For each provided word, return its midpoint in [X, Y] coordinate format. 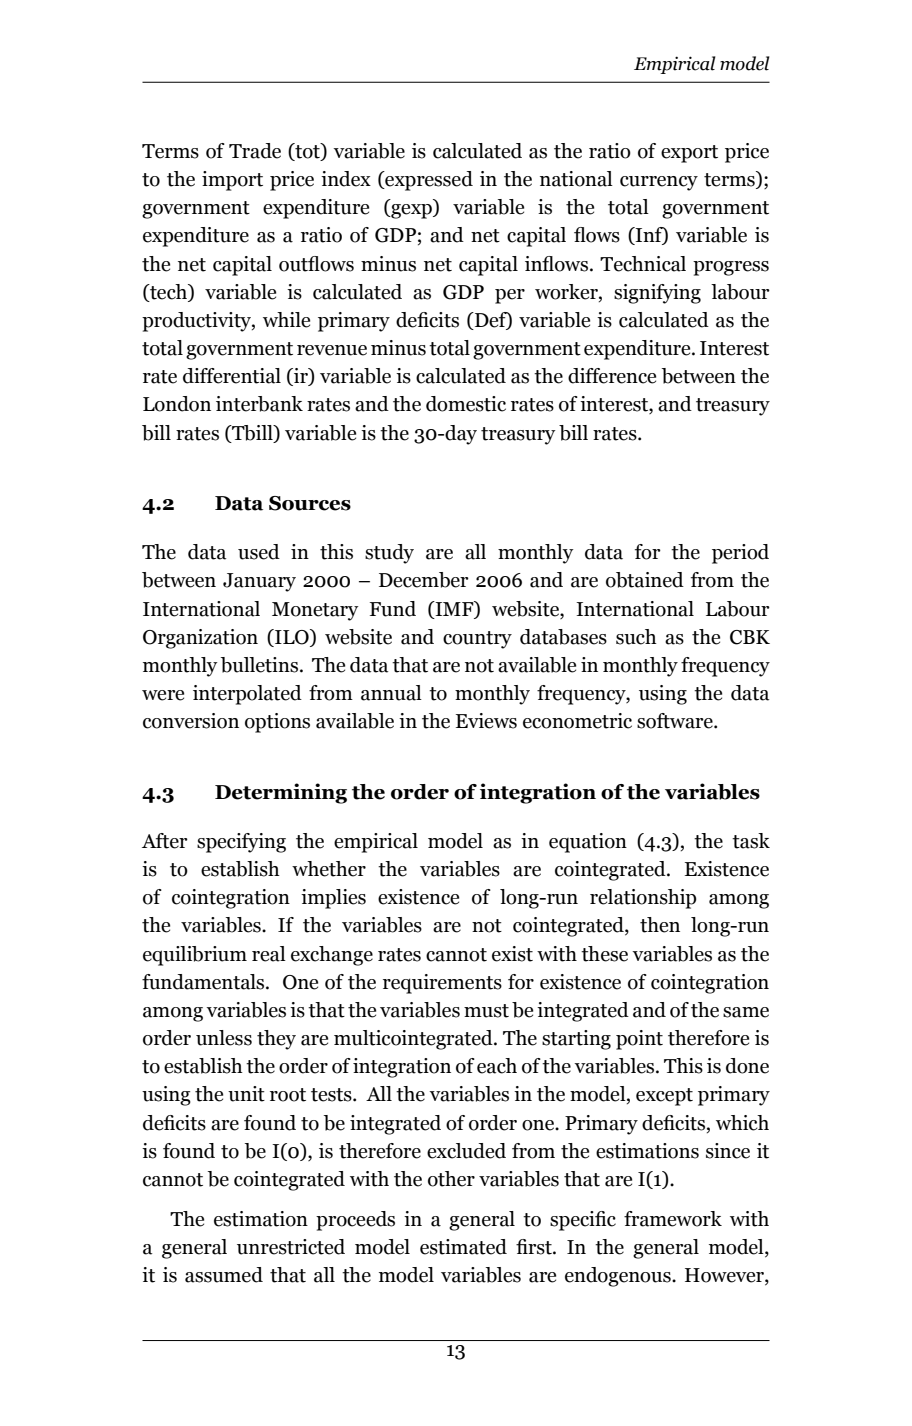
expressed [428, 181]
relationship [643, 899]
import [232, 181]
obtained [645, 580]
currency [659, 183]
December [424, 580]
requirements [442, 984]
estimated [463, 1247]
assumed [224, 1275]
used [259, 552]
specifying [241, 843]
